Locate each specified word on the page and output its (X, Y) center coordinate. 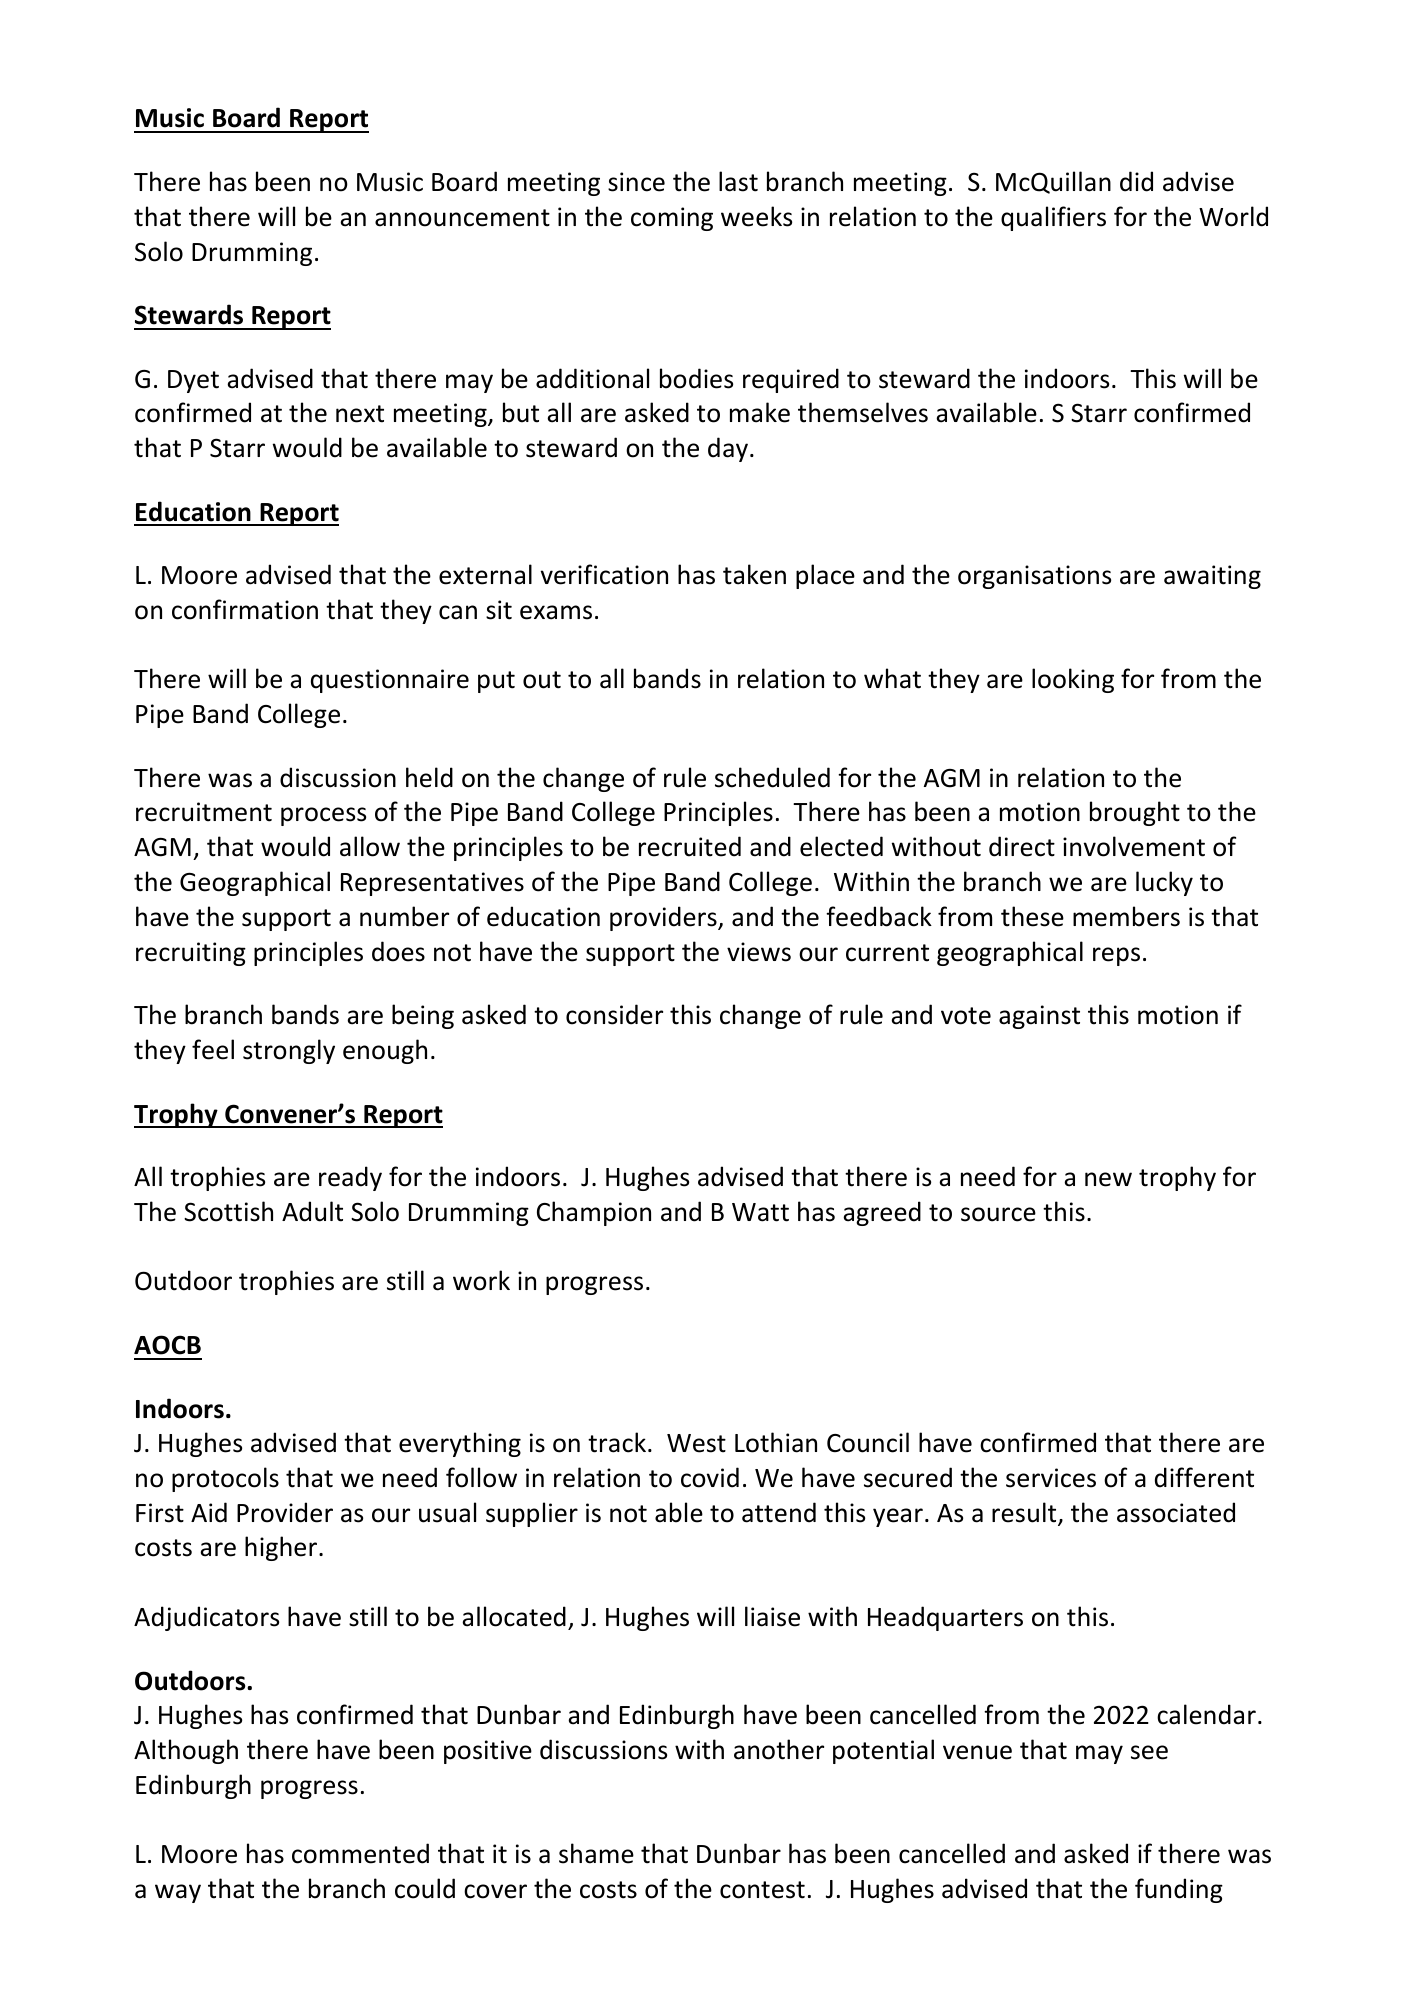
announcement (462, 218)
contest (762, 1890)
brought (1135, 813)
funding (1179, 1890)
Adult (312, 1211)
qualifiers (1053, 218)
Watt (760, 1212)
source (998, 1214)
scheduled (772, 777)
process (323, 816)
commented (360, 1853)
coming (672, 219)
